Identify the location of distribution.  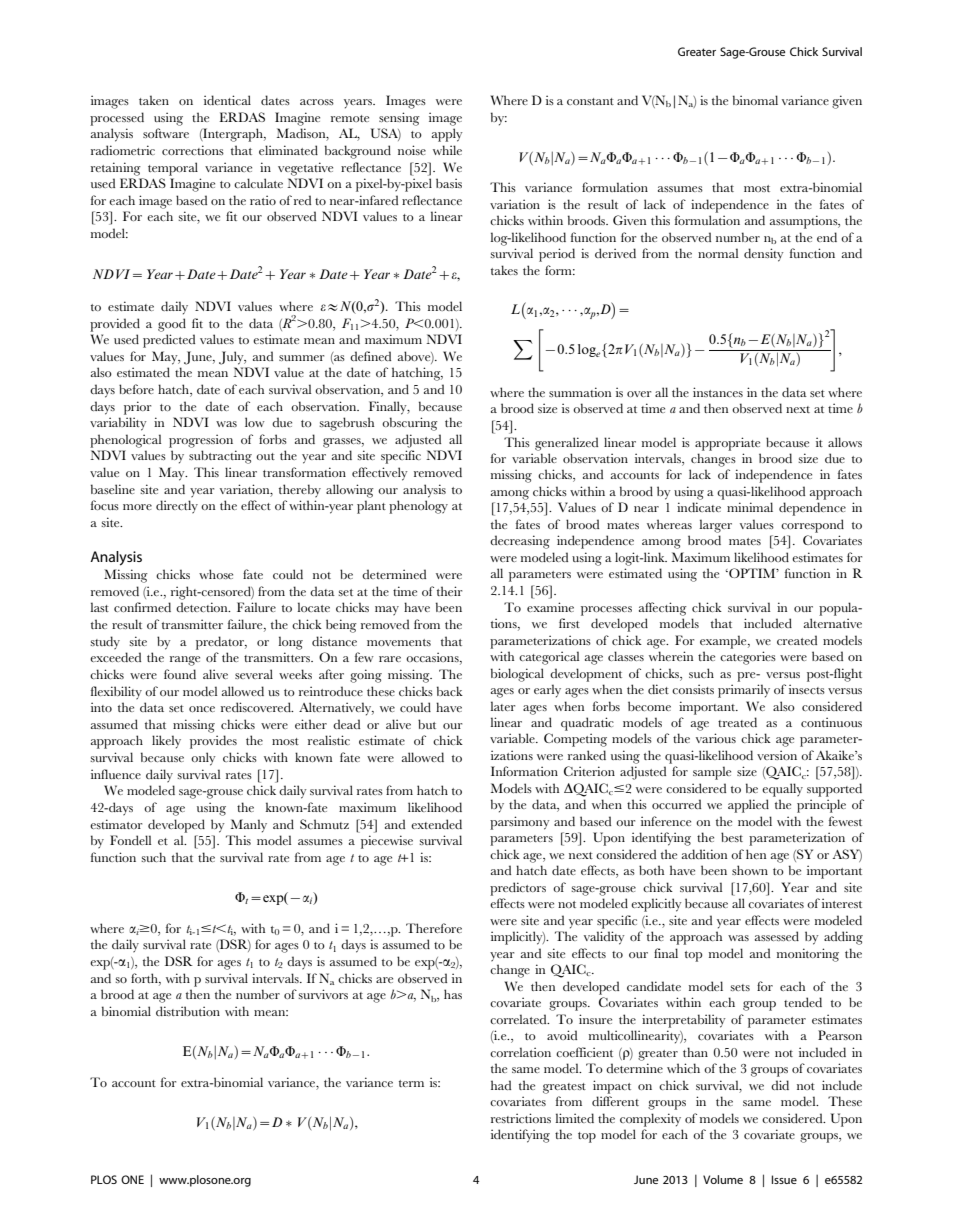
(188, 1011).
